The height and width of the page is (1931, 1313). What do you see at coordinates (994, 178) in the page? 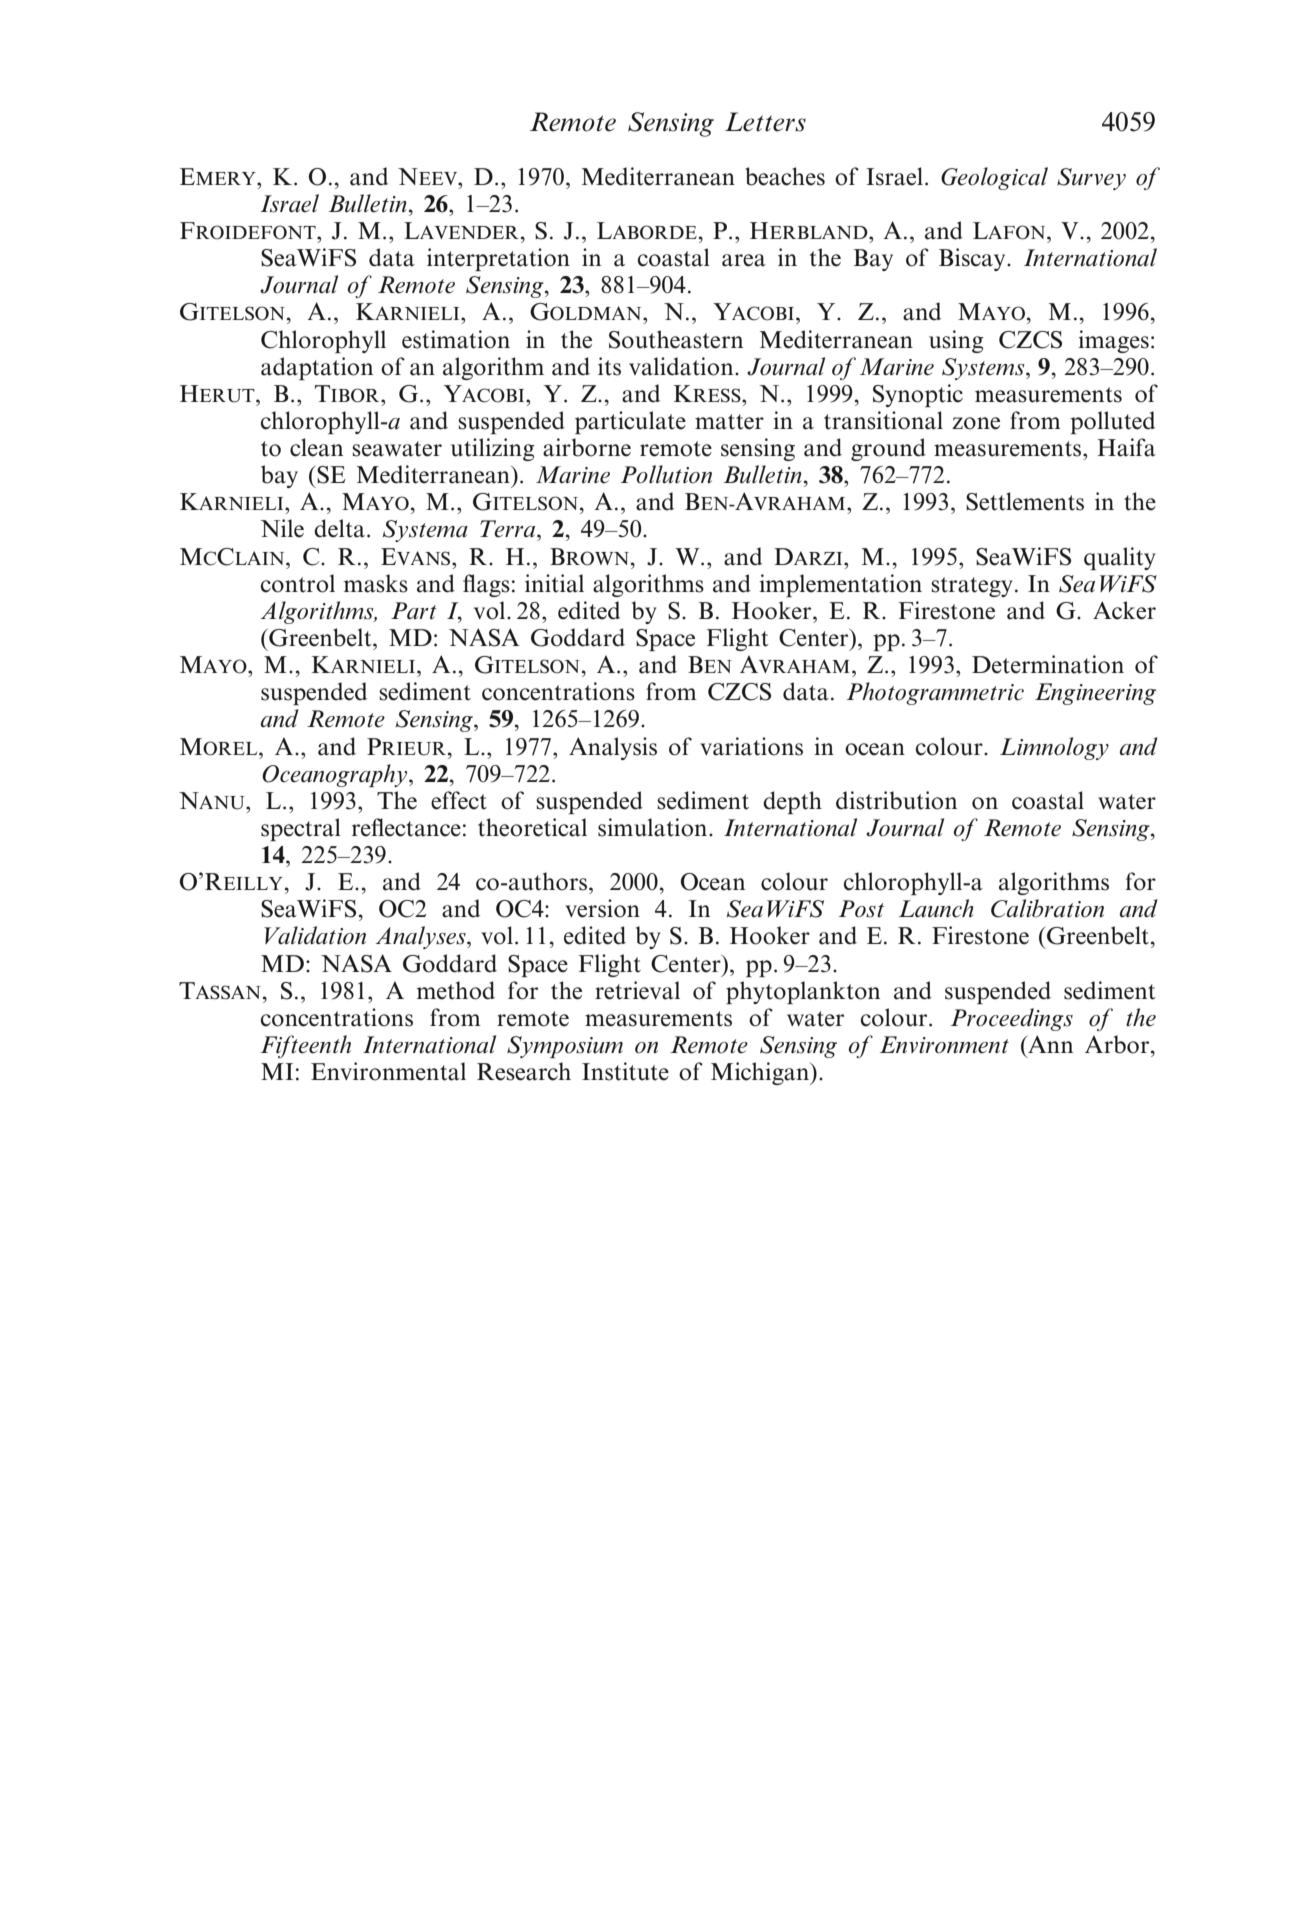
I see `Geological` at bounding box center [994, 178].
